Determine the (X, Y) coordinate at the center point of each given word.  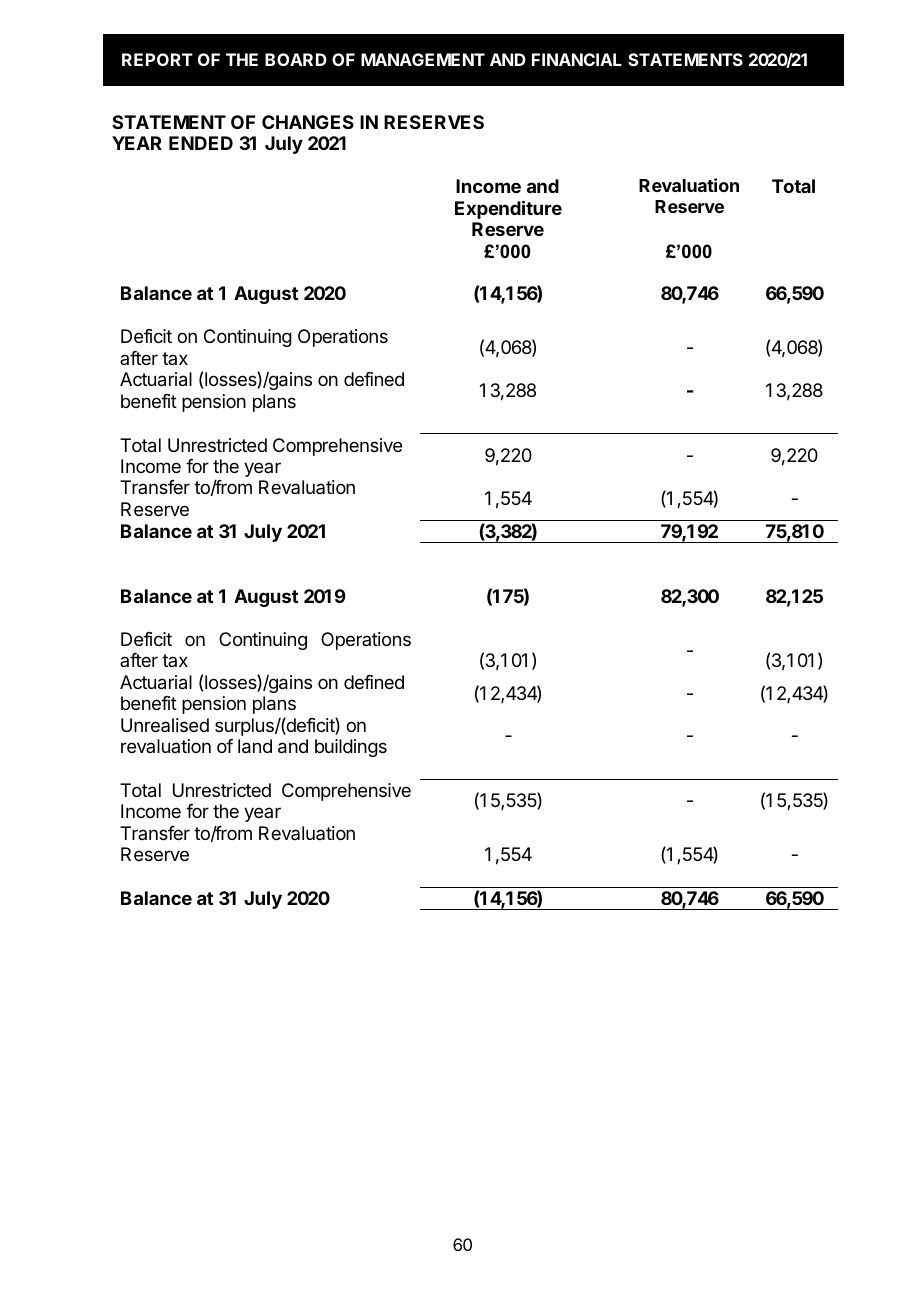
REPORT (157, 59)
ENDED (201, 143)
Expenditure (508, 209)
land (255, 746)
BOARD (296, 59)
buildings (351, 748)
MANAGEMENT (423, 59)
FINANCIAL (577, 59)
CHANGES (308, 122)
